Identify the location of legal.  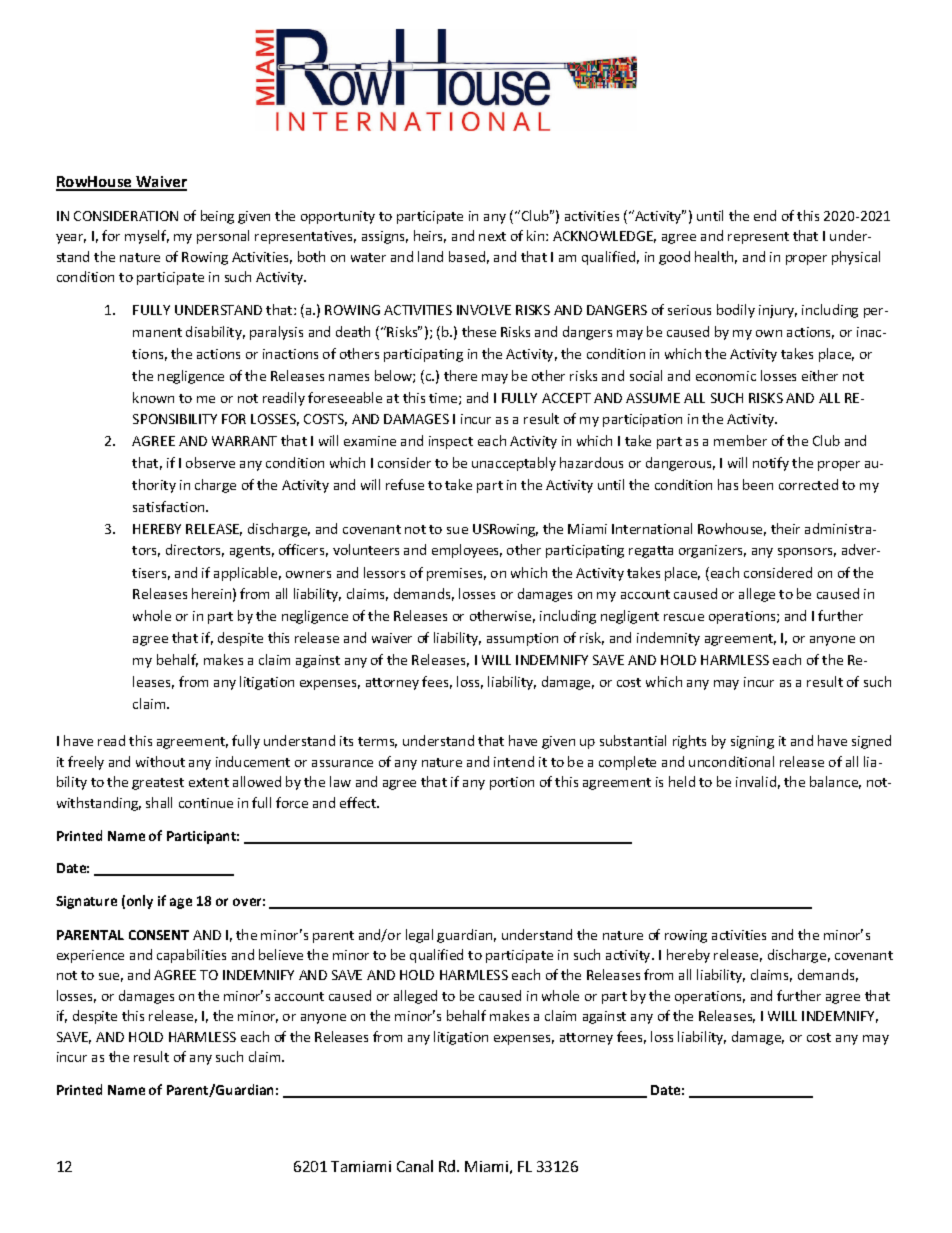
(419, 936).
